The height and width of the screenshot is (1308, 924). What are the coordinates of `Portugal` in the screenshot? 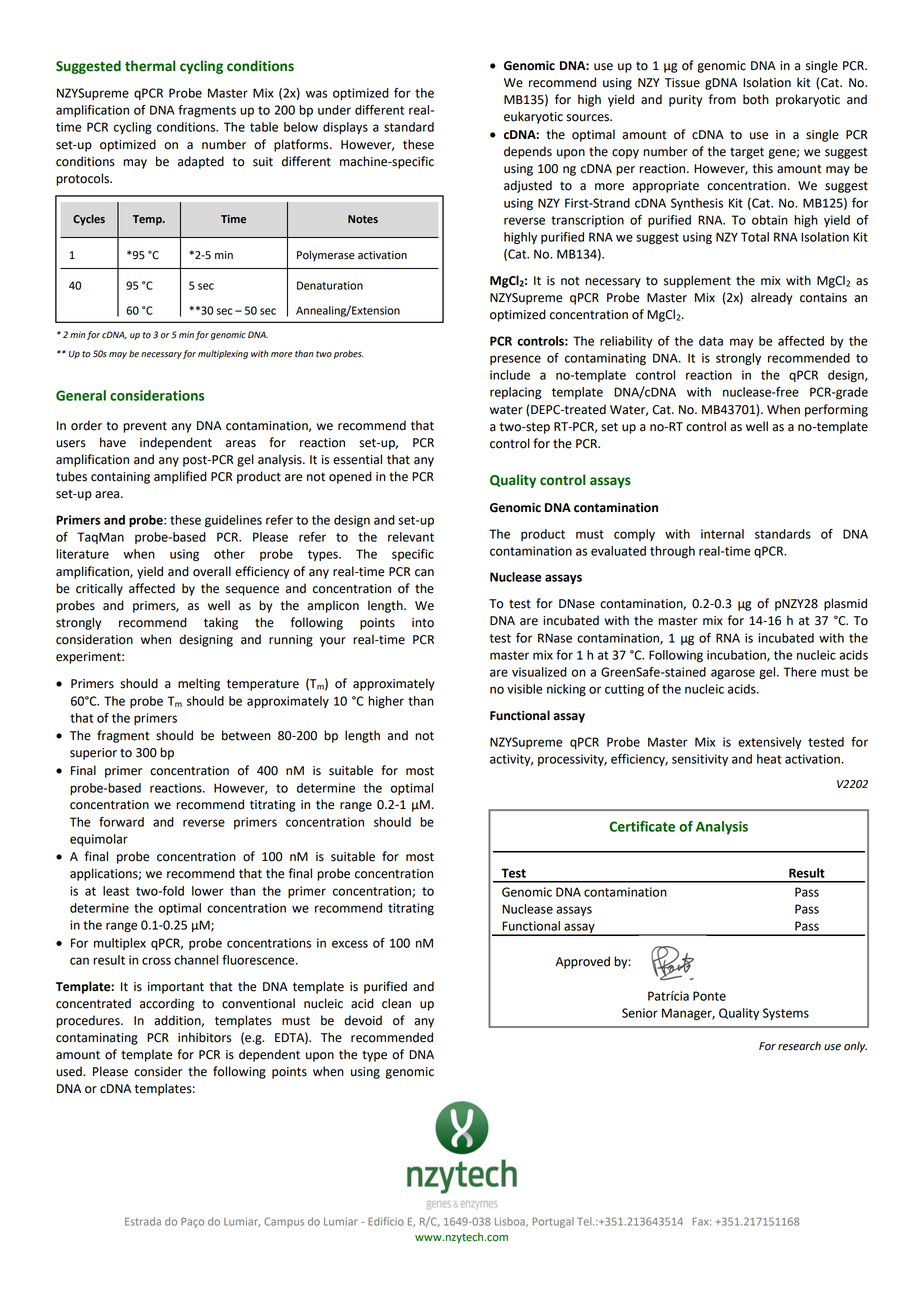 It's located at (553, 1222).
